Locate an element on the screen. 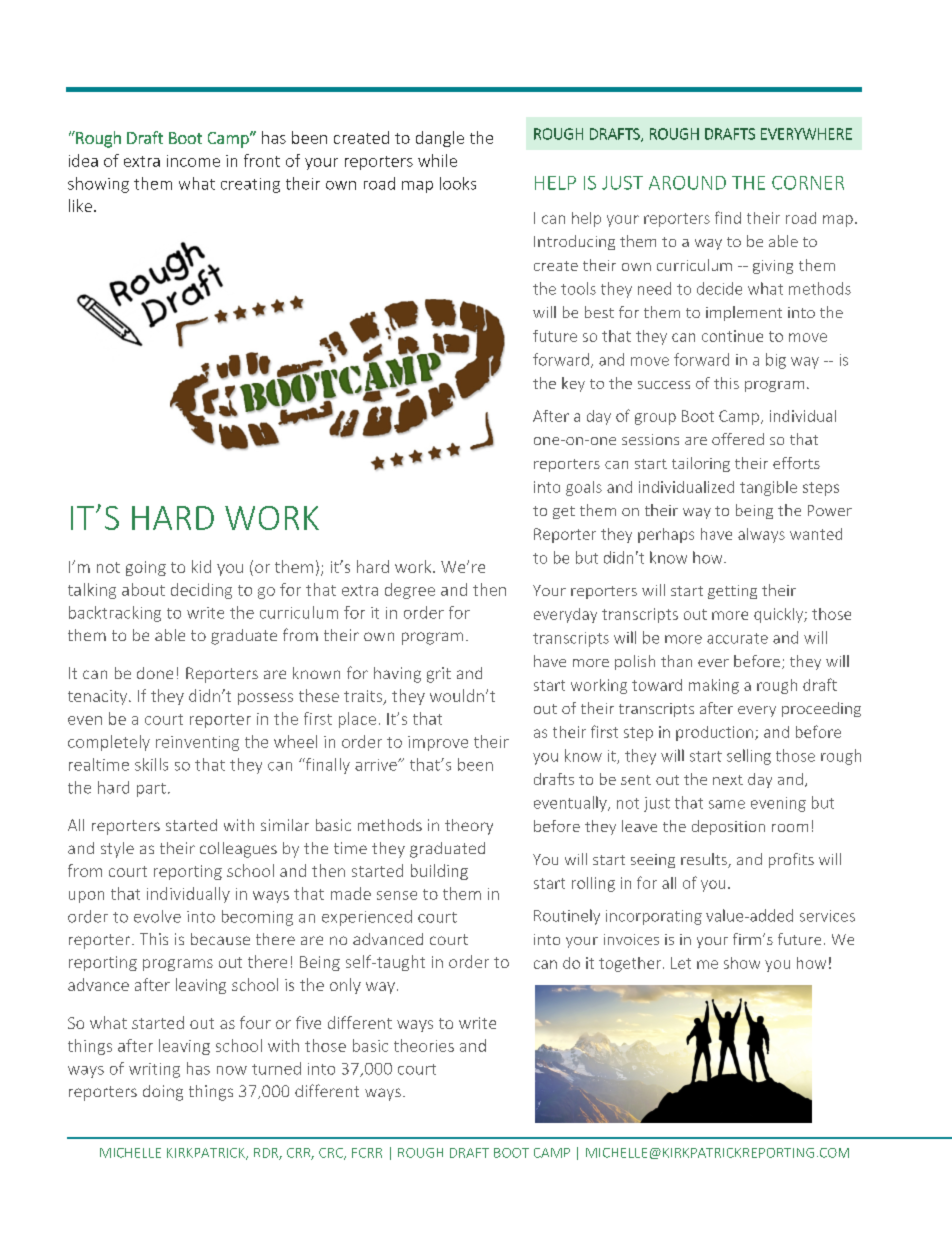  services is located at coordinates (827, 916).
